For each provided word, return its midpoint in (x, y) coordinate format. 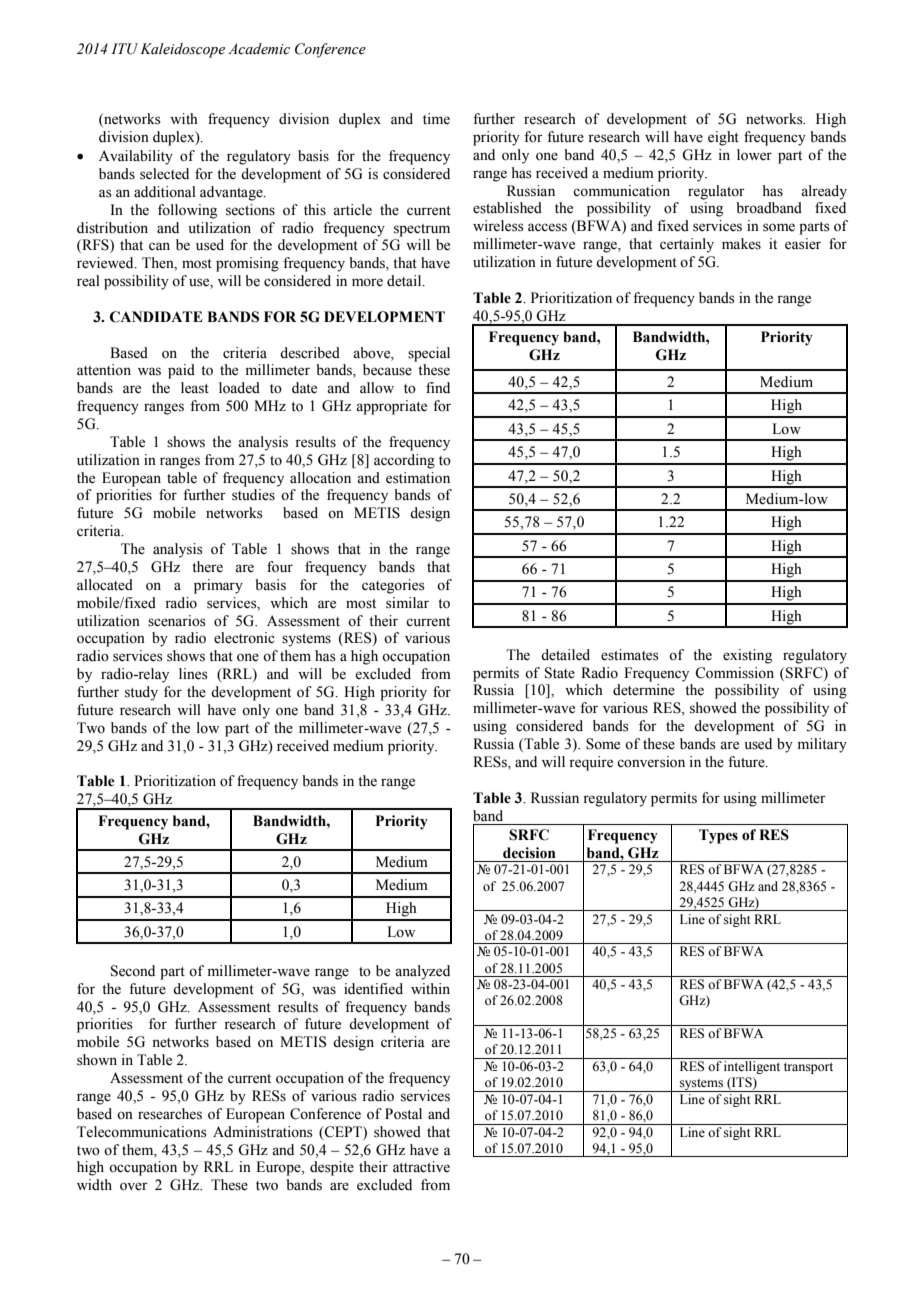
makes (741, 244)
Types (718, 836)
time (436, 119)
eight (723, 138)
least (195, 388)
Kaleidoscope (182, 50)
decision (529, 853)
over (134, 1186)
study (141, 693)
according (404, 461)
